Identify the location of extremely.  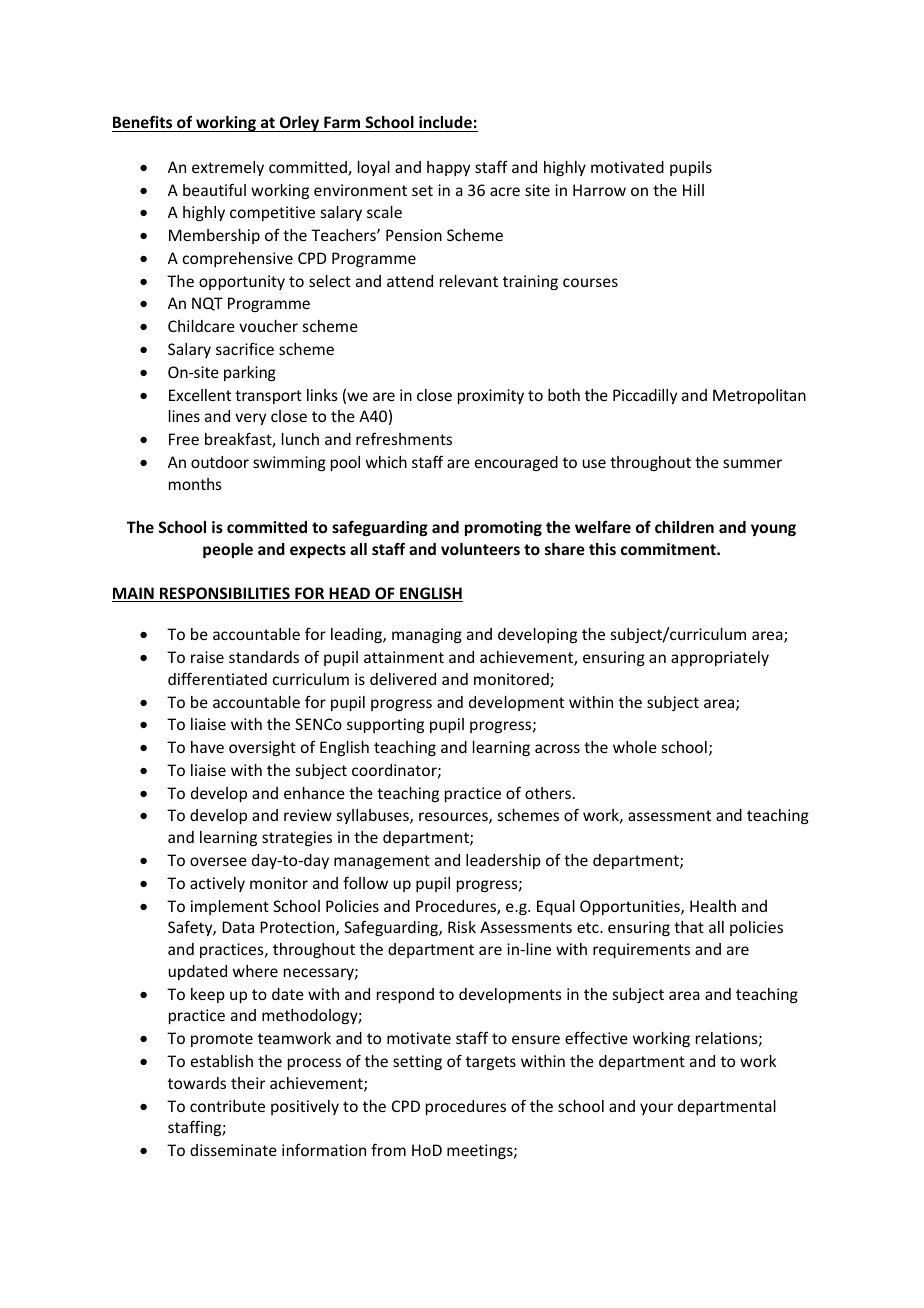
(228, 168).
